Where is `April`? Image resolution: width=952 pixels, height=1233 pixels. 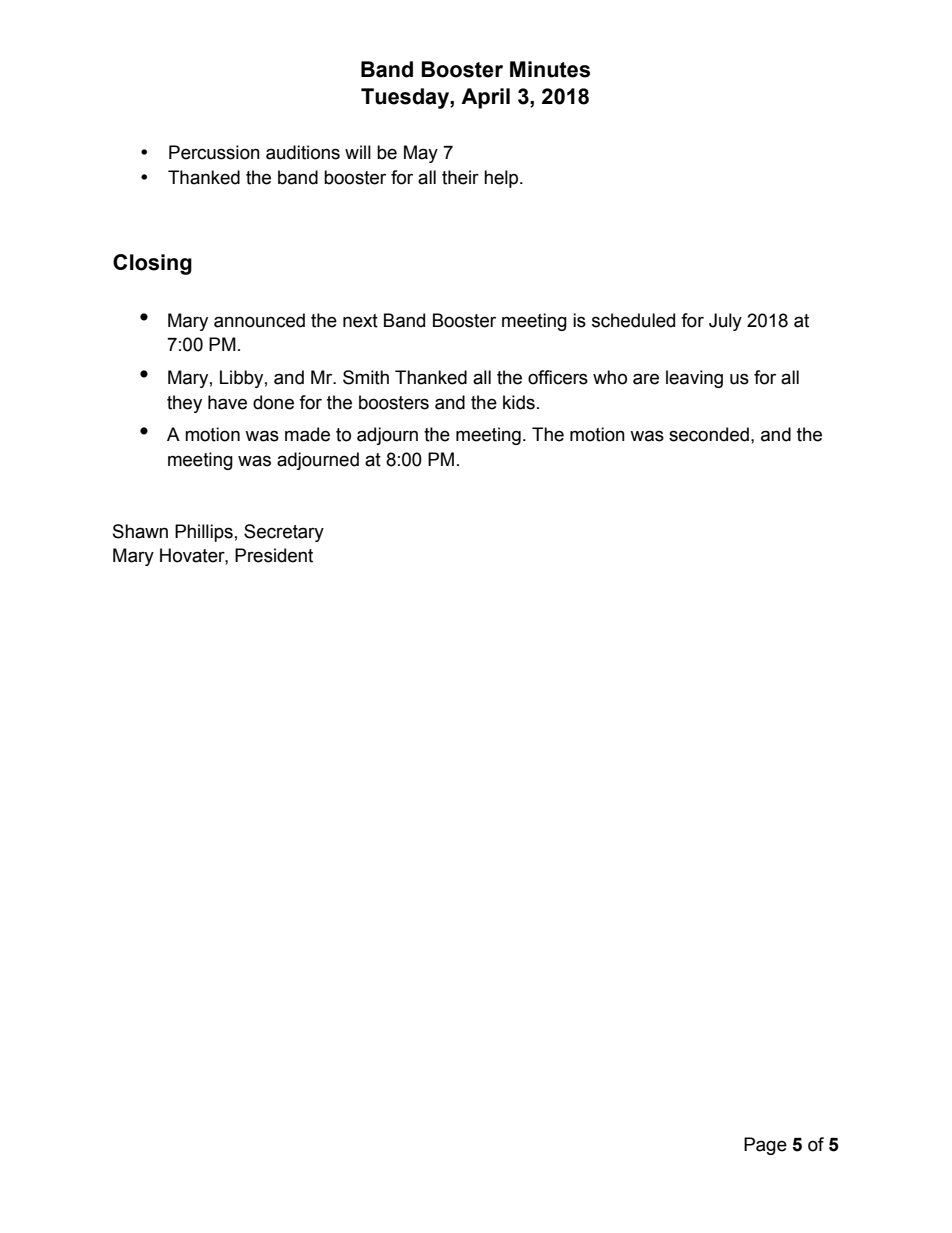
April is located at coordinates (485, 98).
